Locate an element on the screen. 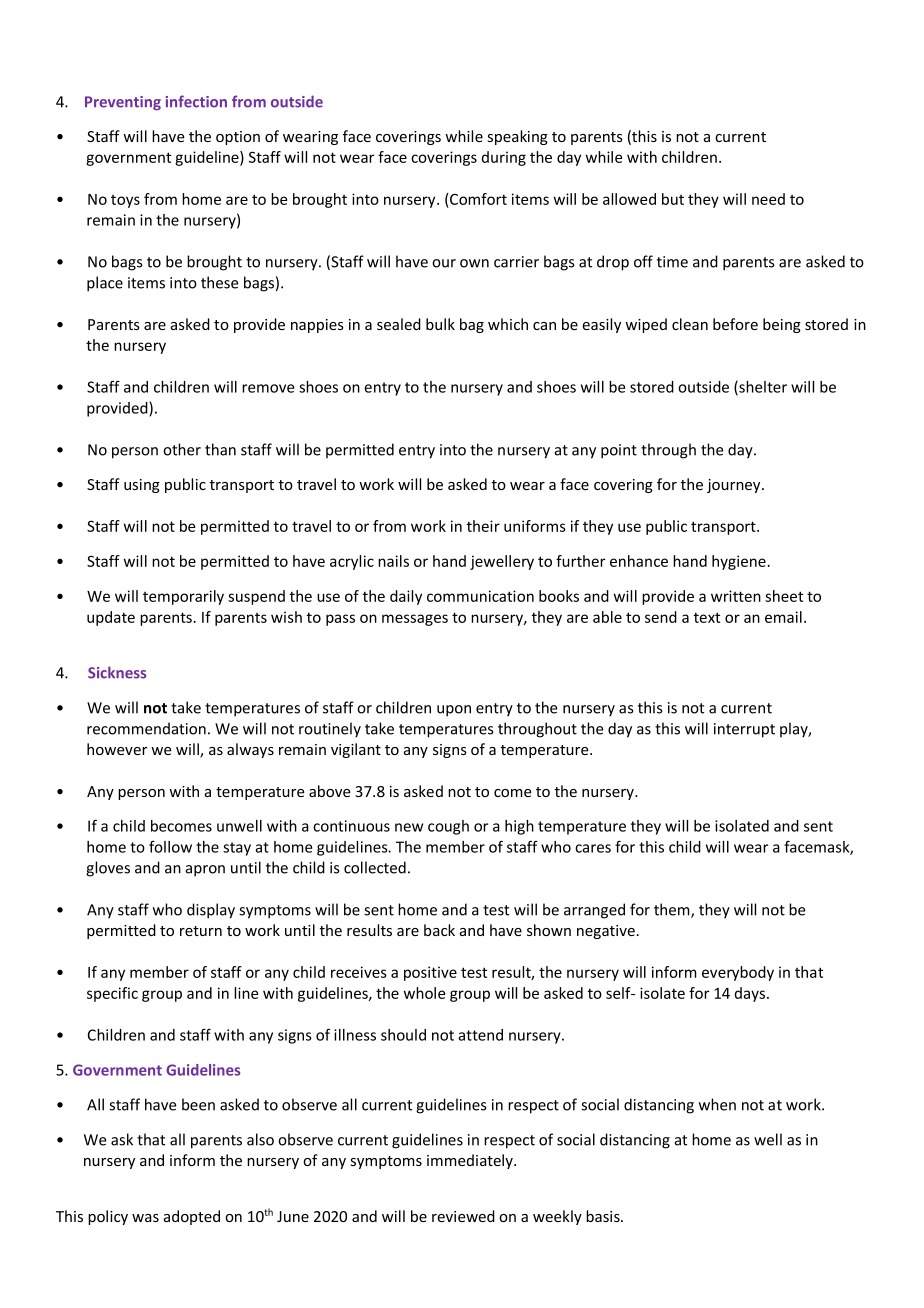 The height and width of the screenshot is (1308, 924). them is located at coordinates (673, 910).
